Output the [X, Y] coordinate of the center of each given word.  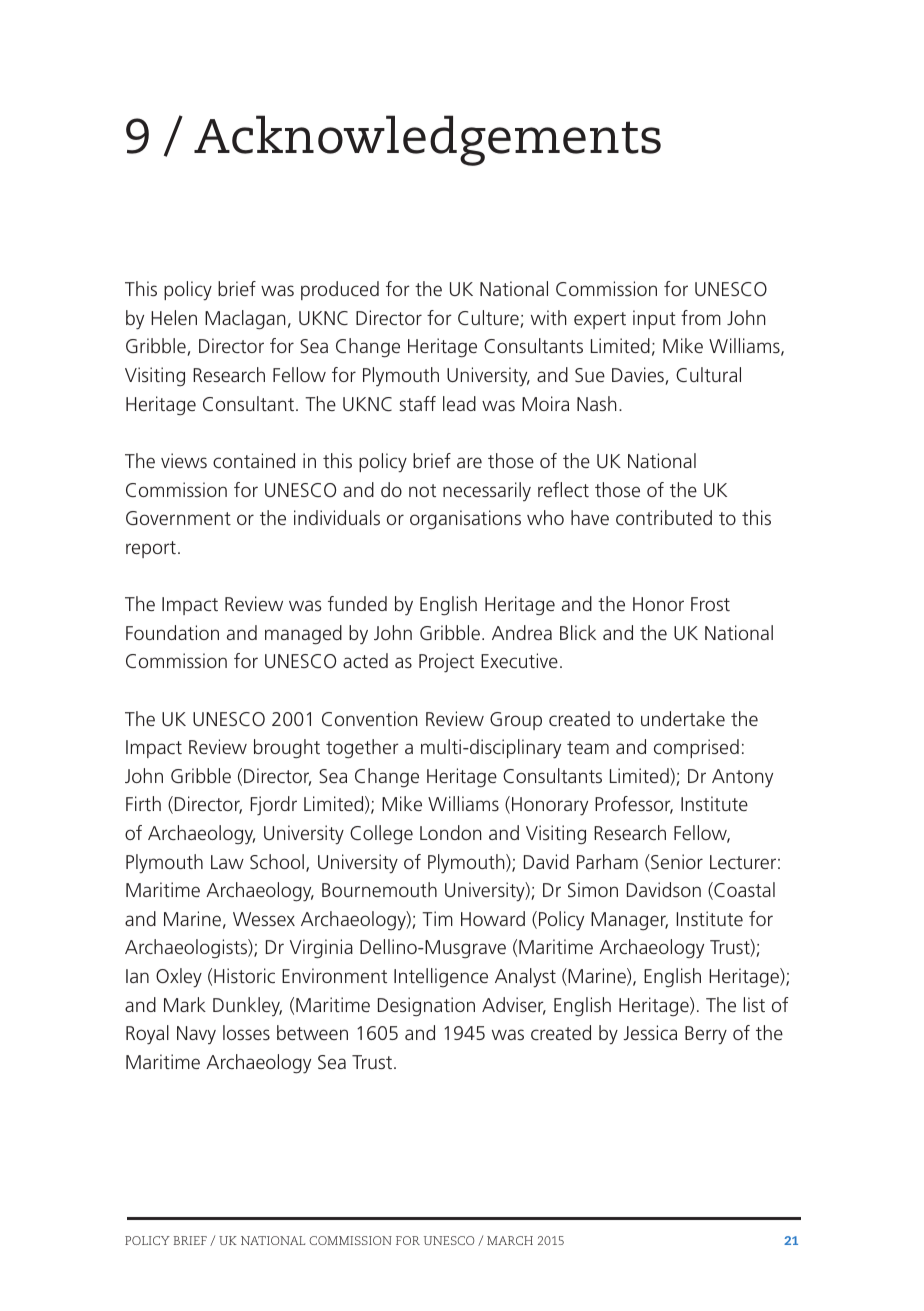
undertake [683, 718]
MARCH [510, 1240]
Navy [196, 1035]
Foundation [172, 632]
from [701, 317]
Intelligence [441, 977]
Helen [174, 317]
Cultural [708, 374]
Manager [629, 921]
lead [459, 403]
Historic [244, 975]
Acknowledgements [427, 140]
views [184, 460]
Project [446, 663]
